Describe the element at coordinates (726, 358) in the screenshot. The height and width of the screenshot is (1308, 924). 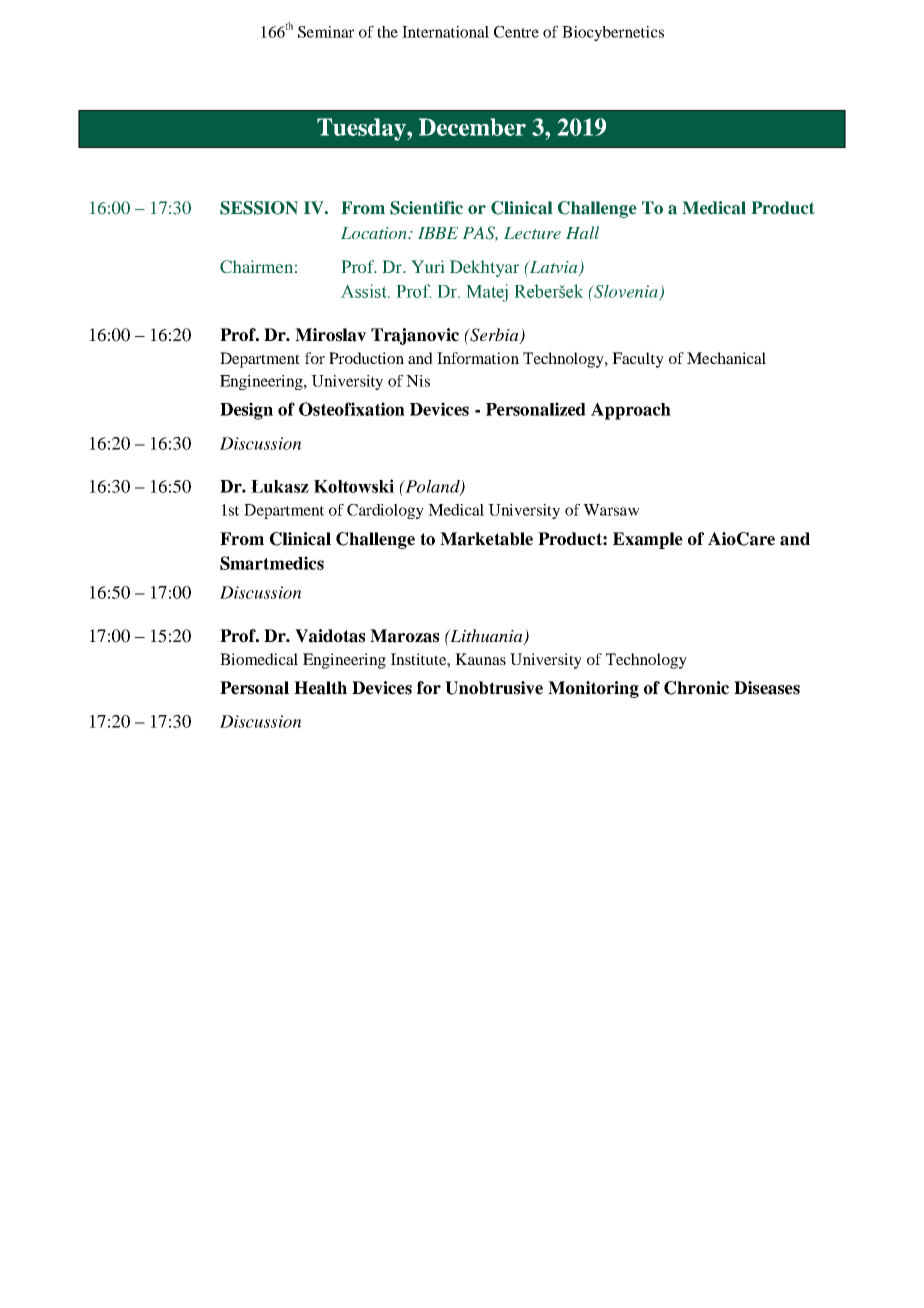
I see `Mechanical` at that location.
